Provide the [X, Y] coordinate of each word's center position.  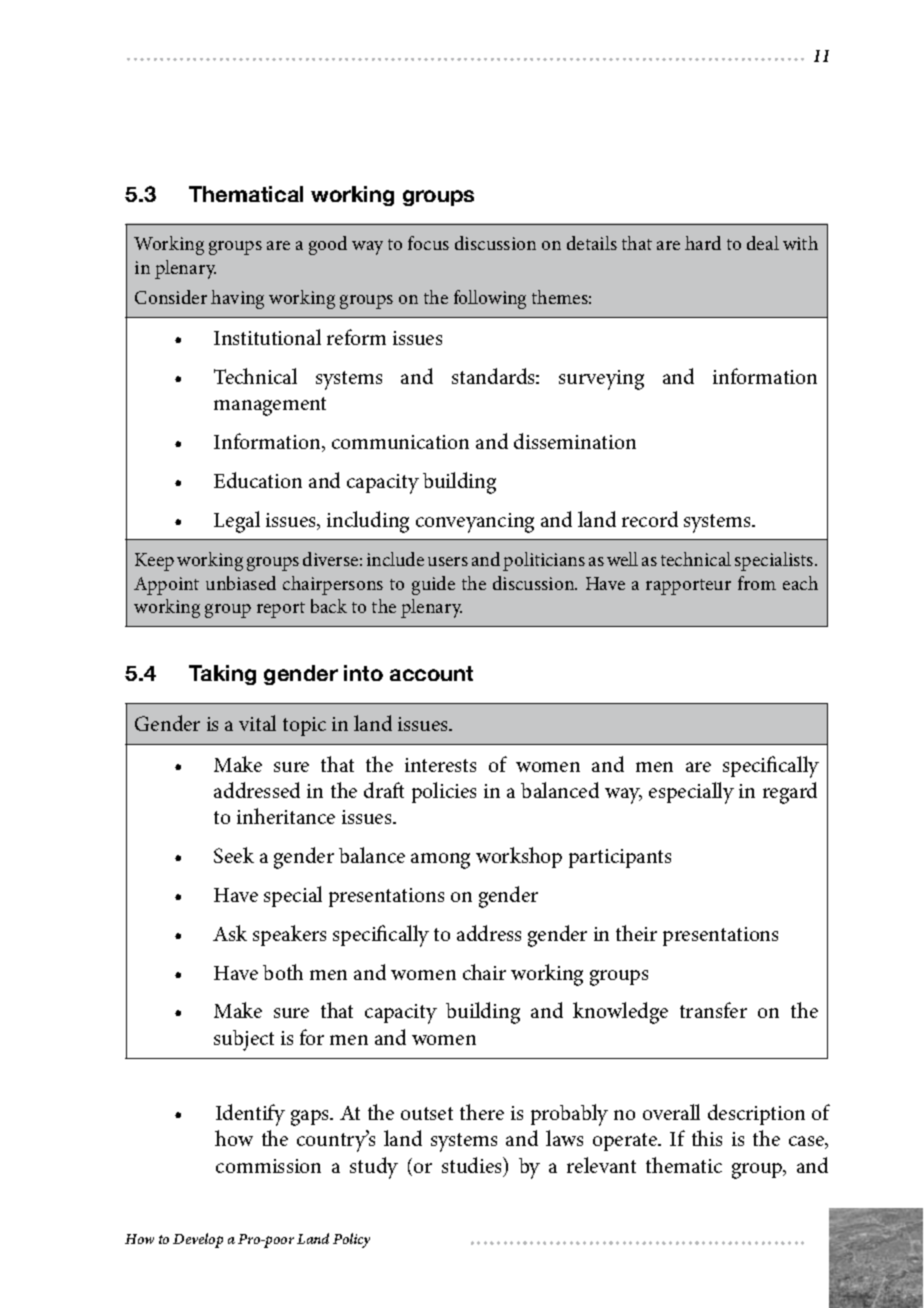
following [490, 299]
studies [473, 1166]
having [237, 299]
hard [703, 243]
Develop [198, 1240]
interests [440, 765]
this [707, 1138]
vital [257, 723]
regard [790, 793]
